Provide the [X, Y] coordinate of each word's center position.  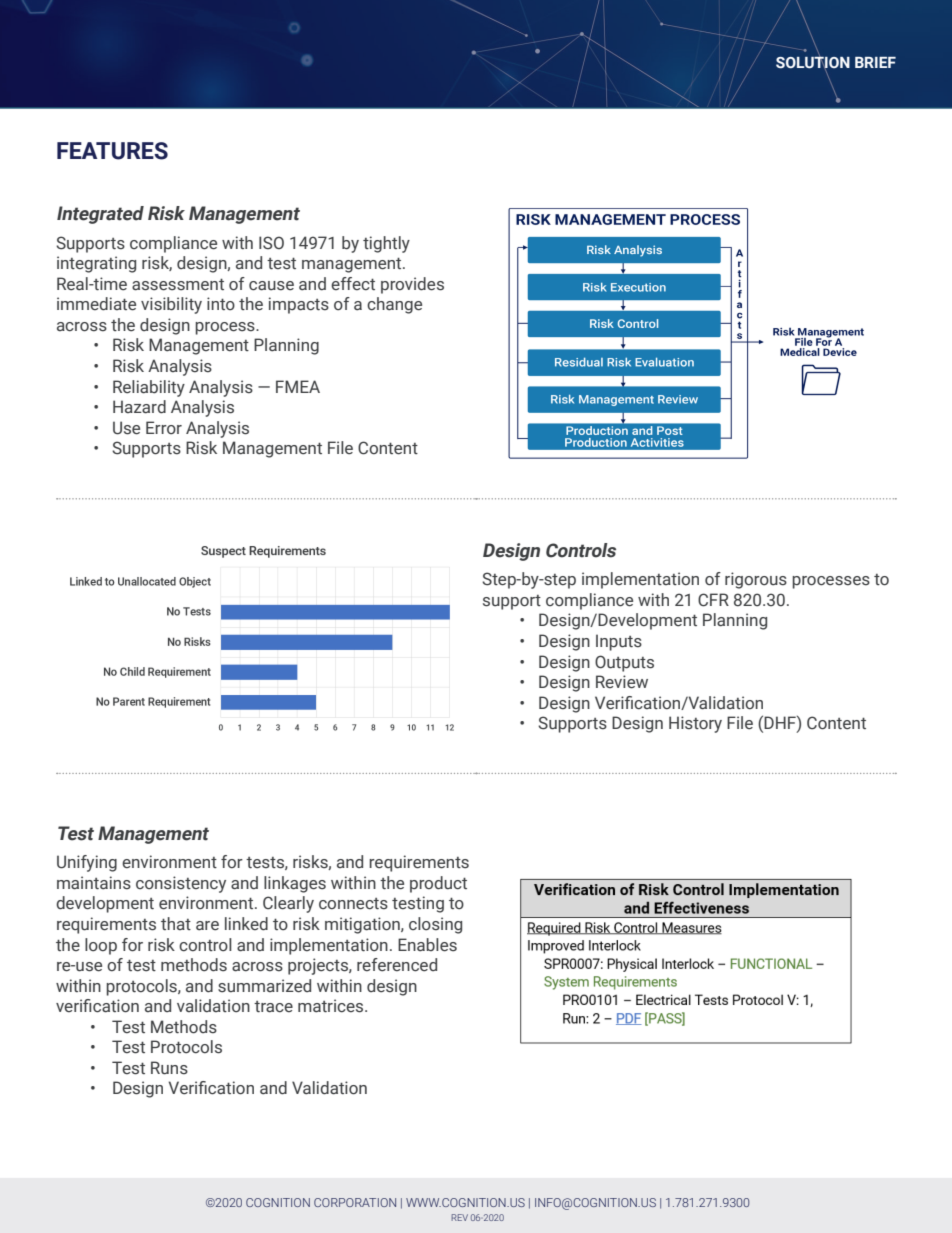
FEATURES [112, 151]
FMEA [298, 386]
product [438, 884]
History [695, 724]
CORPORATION [355, 1202]
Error [164, 428]
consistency [181, 884]
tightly [386, 244]
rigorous [756, 580]
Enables [427, 945]
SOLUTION [813, 62]
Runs [169, 1068]
